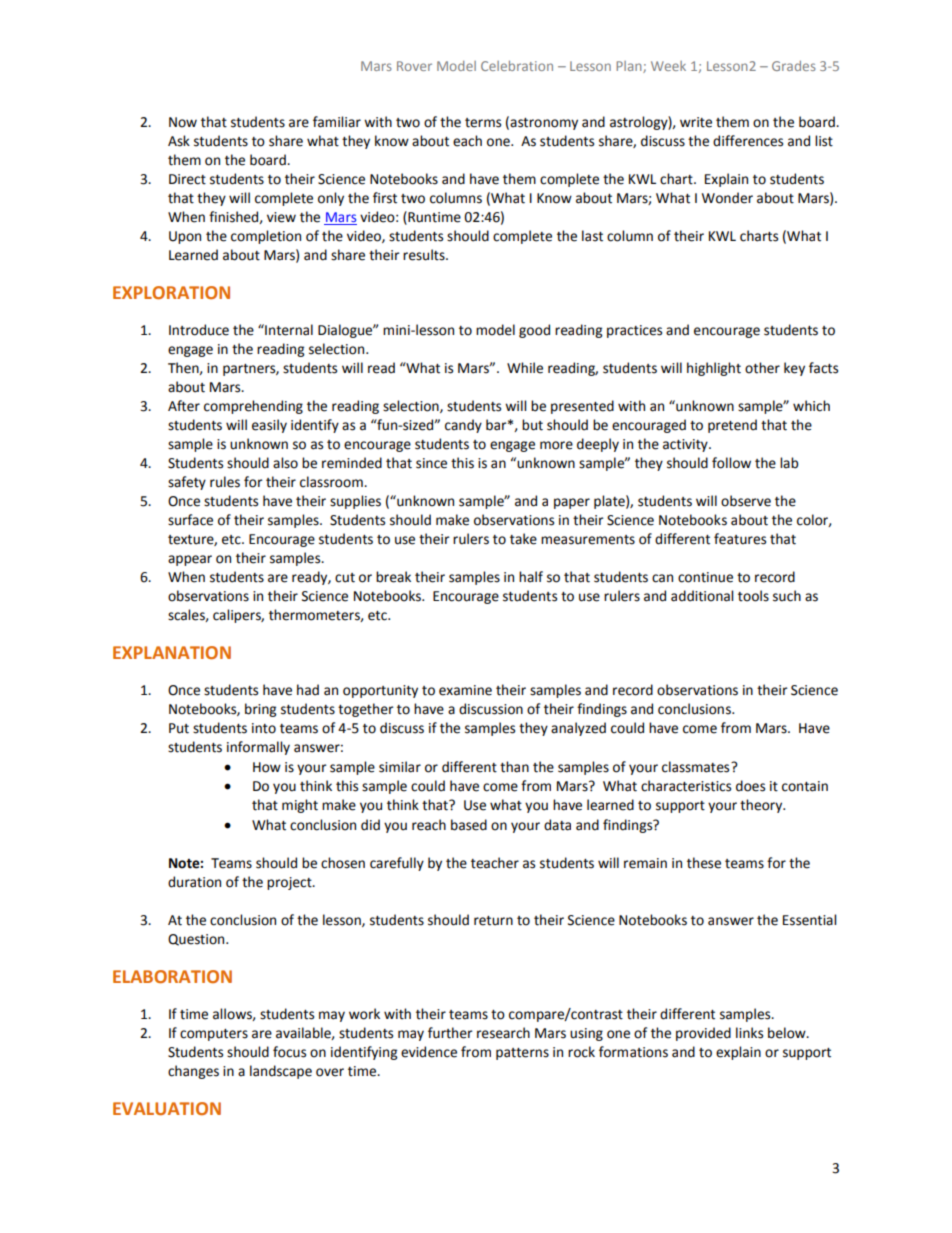 This screenshot has height=1233, width=952. Describe the element at coordinates (179, 141) in the screenshot. I see `Ask` at that location.
